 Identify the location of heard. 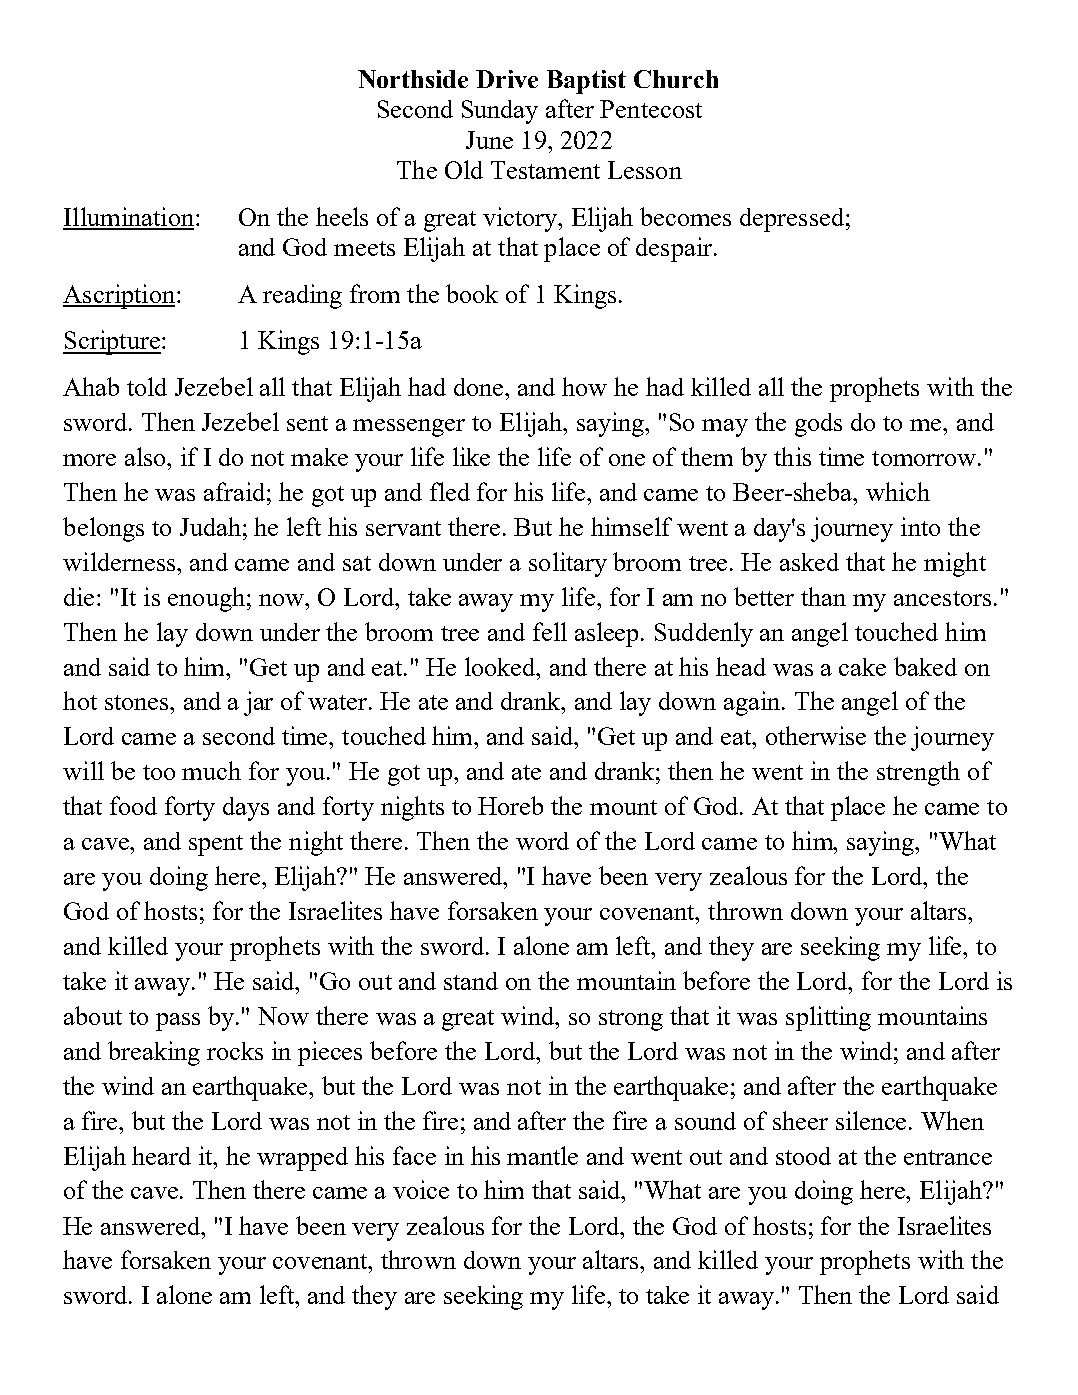
(161, 1155).
